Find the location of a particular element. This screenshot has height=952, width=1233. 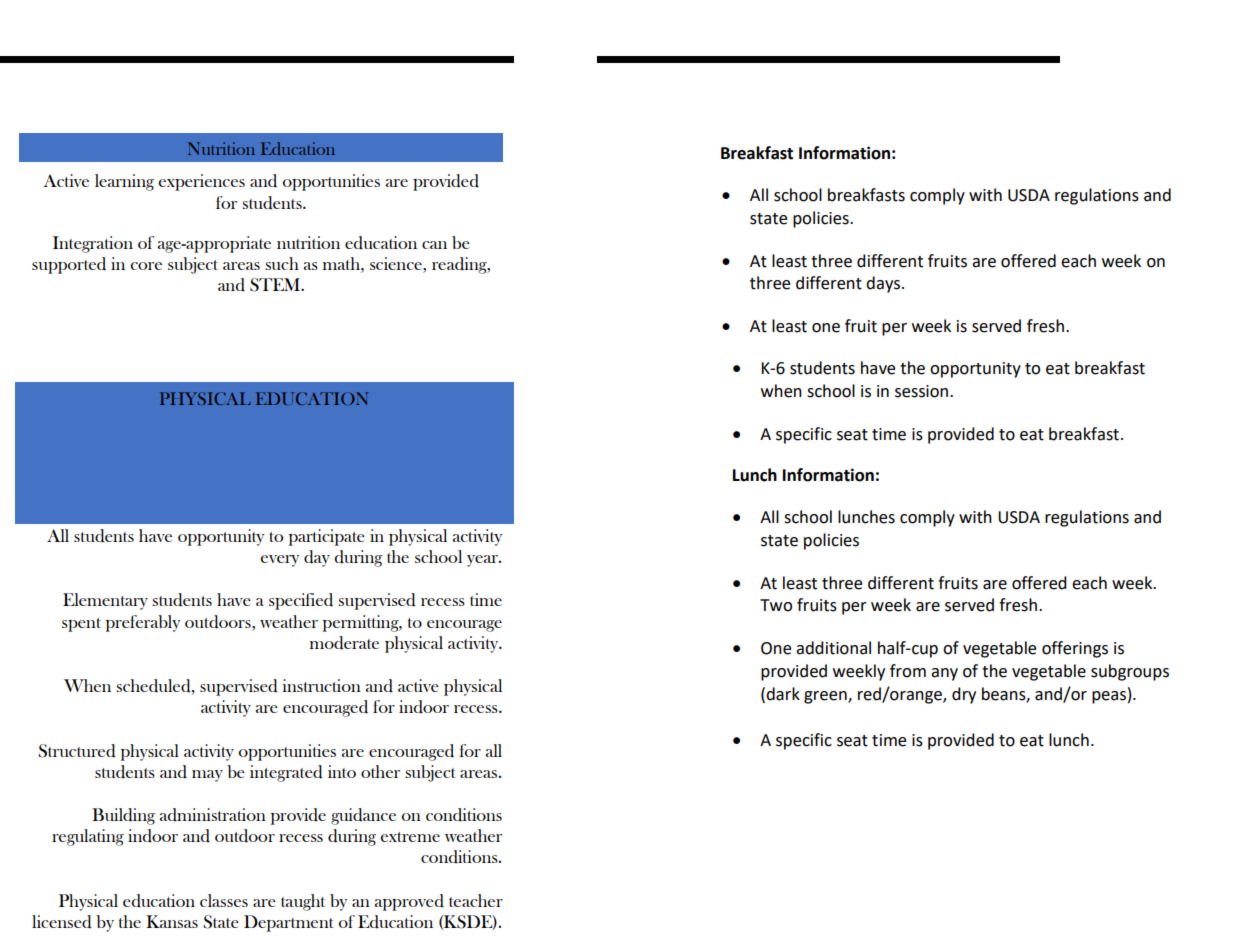

session is located at coordinates (923, 391).
